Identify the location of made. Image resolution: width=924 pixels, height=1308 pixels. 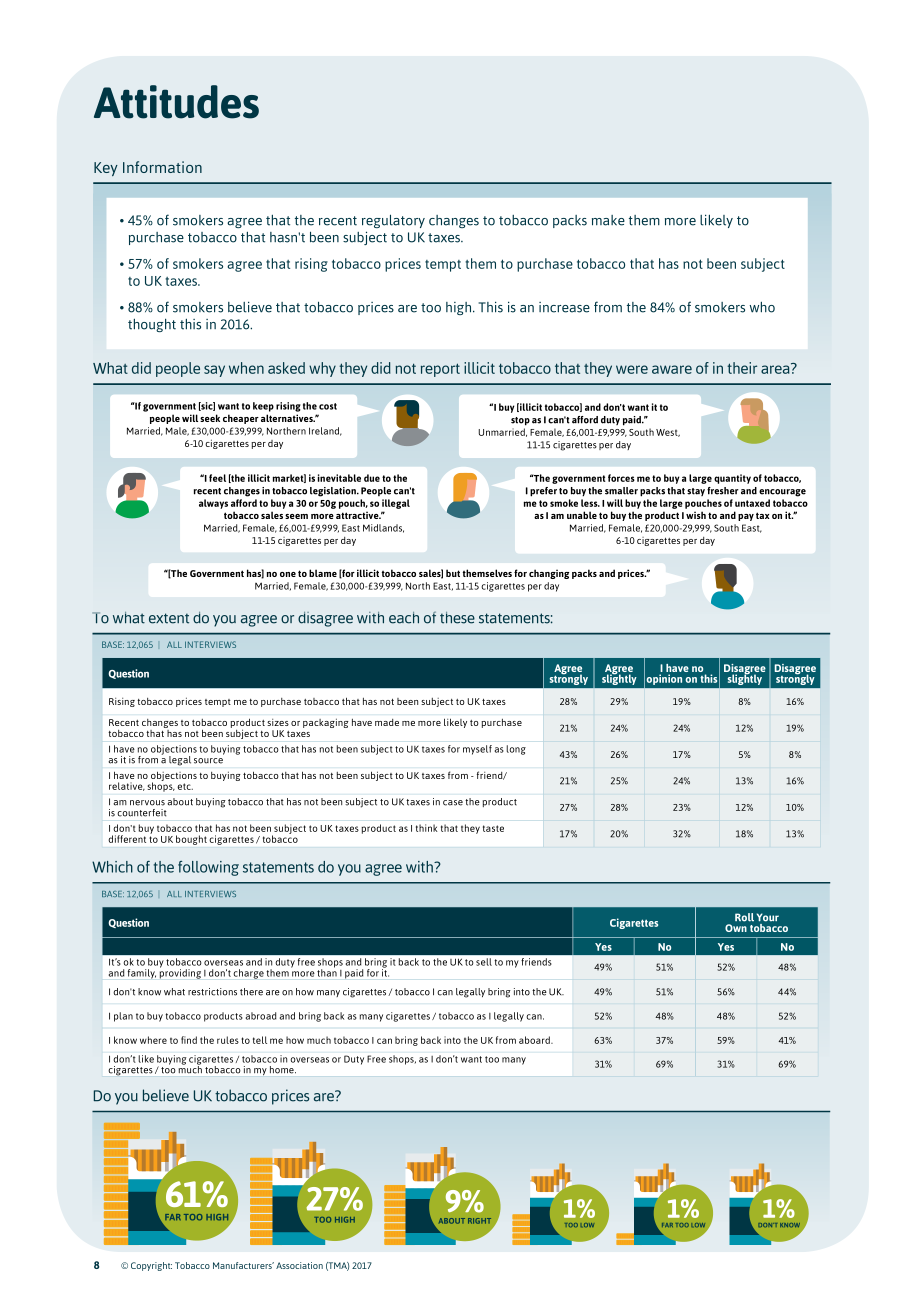
(387, 722).
